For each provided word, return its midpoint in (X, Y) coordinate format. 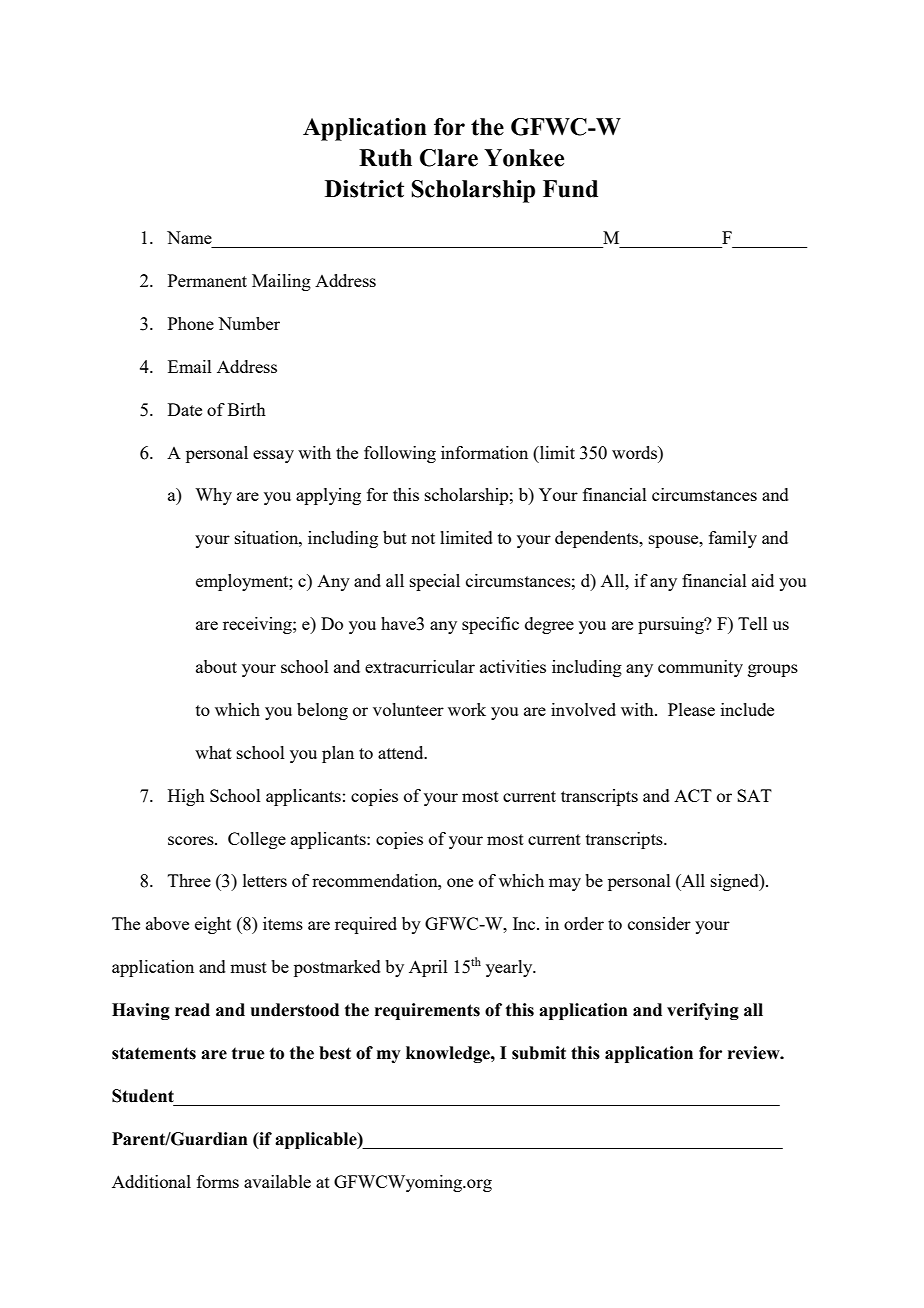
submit (539, 1053)
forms (218, 1181)
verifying (703, 1011)
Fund (570, 189)
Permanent (207, 280)
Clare (449, 158)
